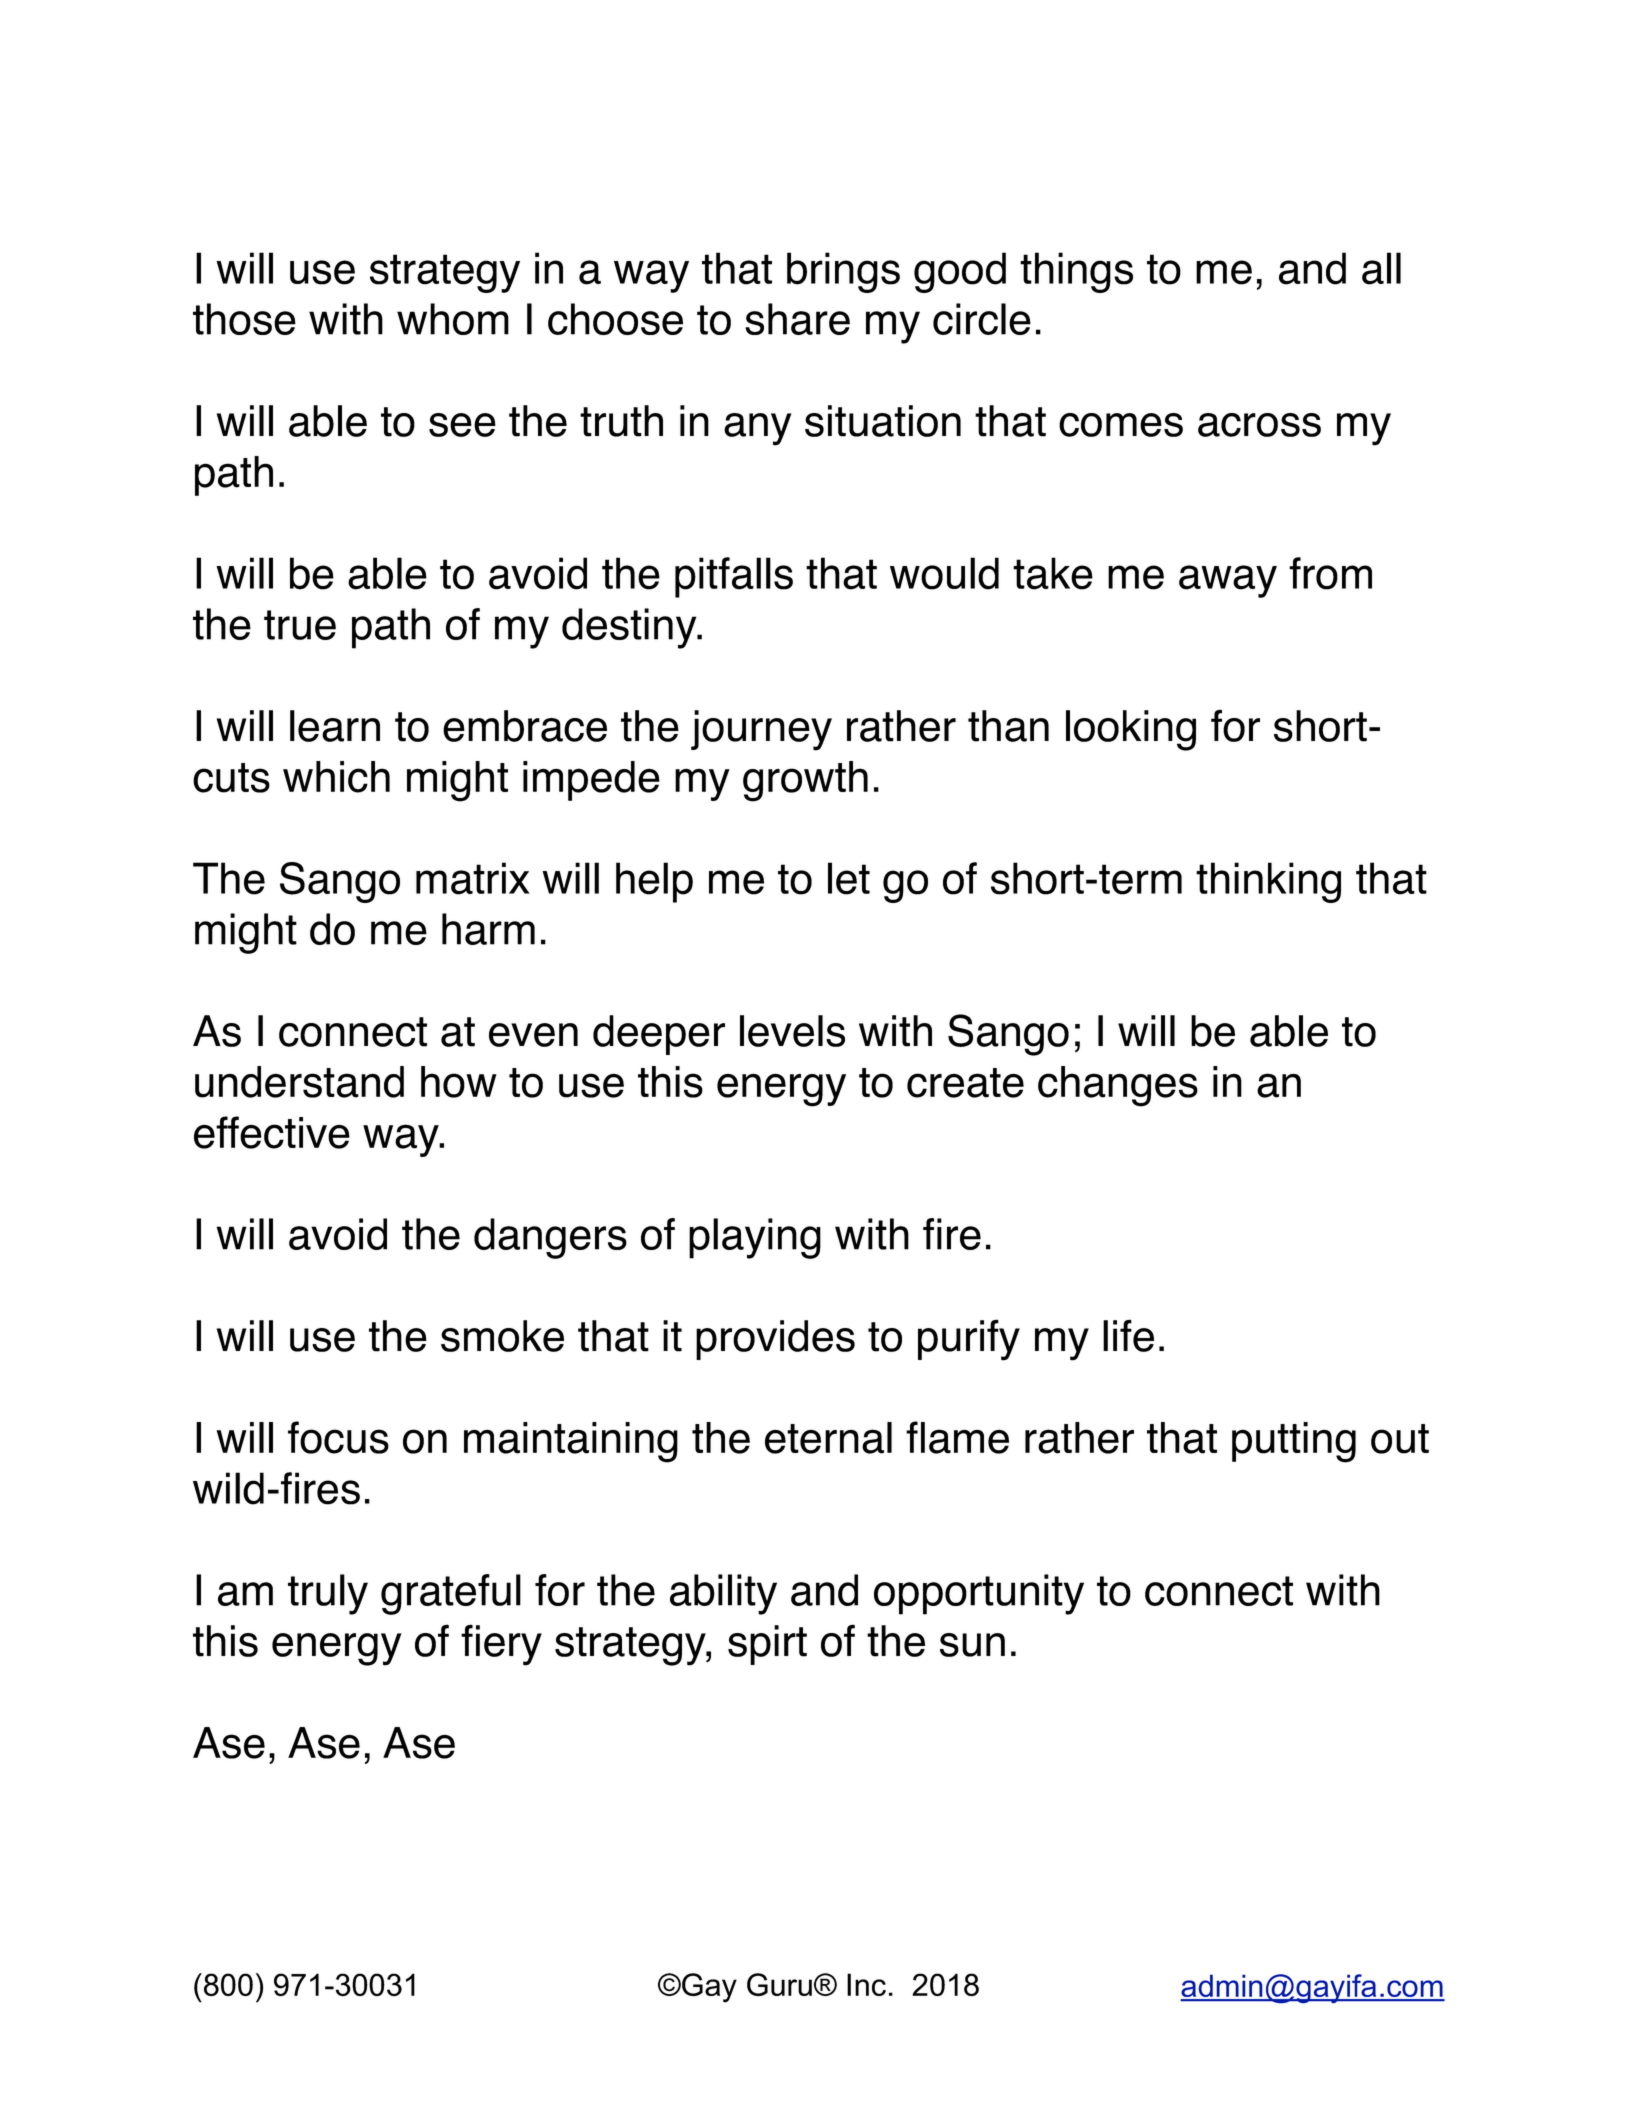  What do you see at coordinates (459, 1082) in the screenshot?
I see `how` at bounding box center [459, 1082].
